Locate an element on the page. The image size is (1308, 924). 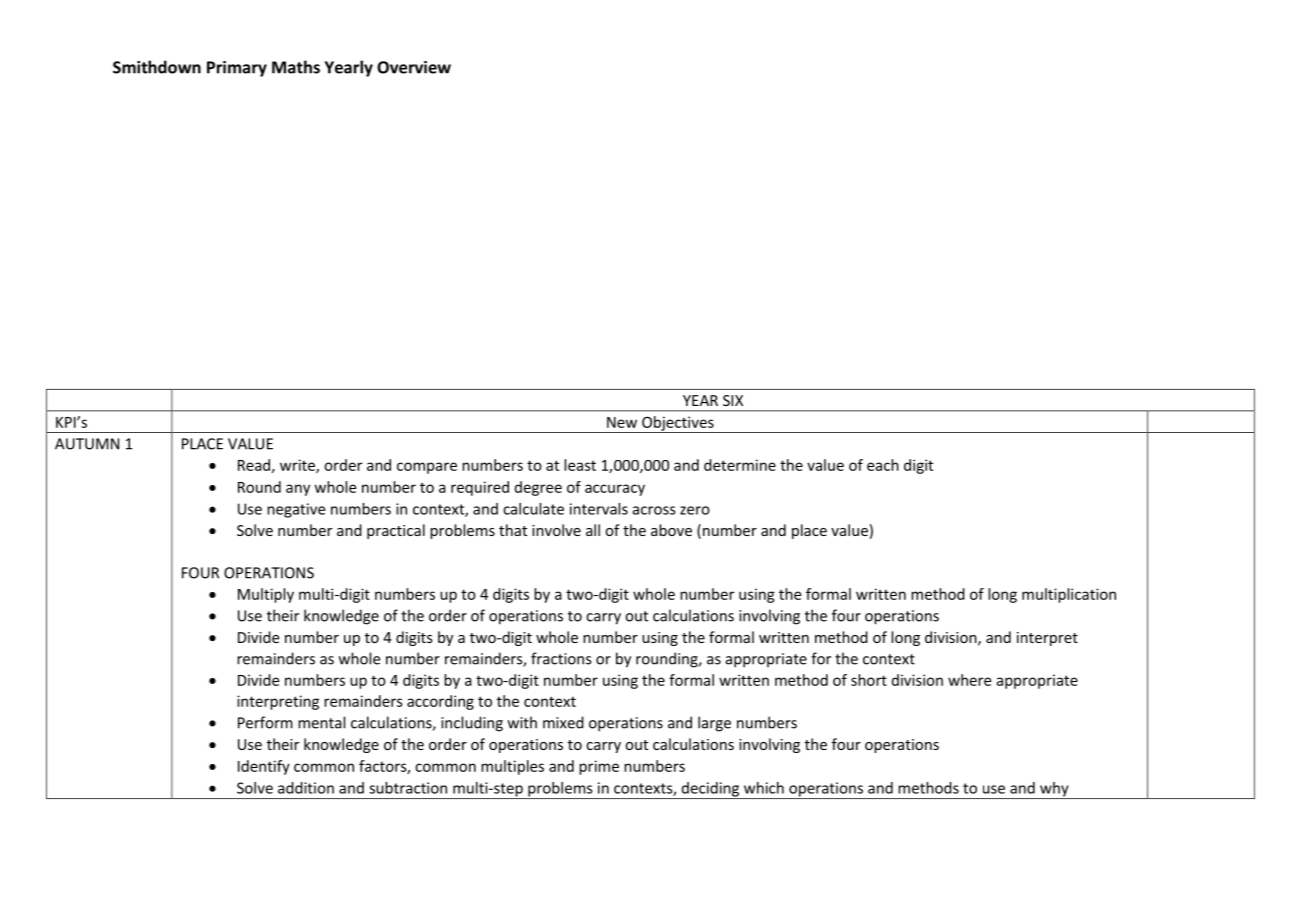
why is located at coordinates (1054, 790).
